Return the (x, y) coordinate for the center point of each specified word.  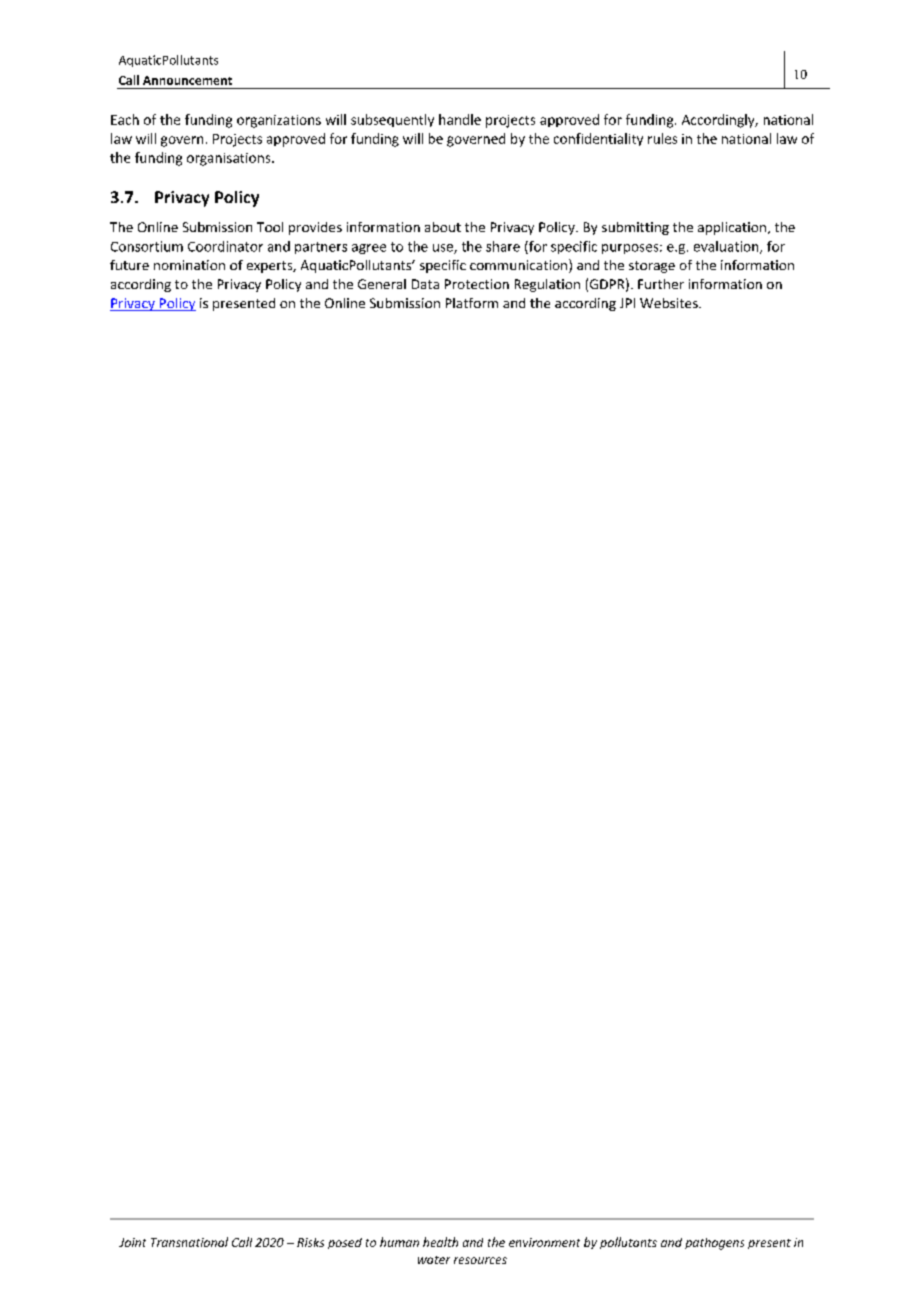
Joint (132, 1242)
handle (460, 119)
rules (662, 138)
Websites (670, 303)
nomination (189, 265)
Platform (472, 303)
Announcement (187, 80)
